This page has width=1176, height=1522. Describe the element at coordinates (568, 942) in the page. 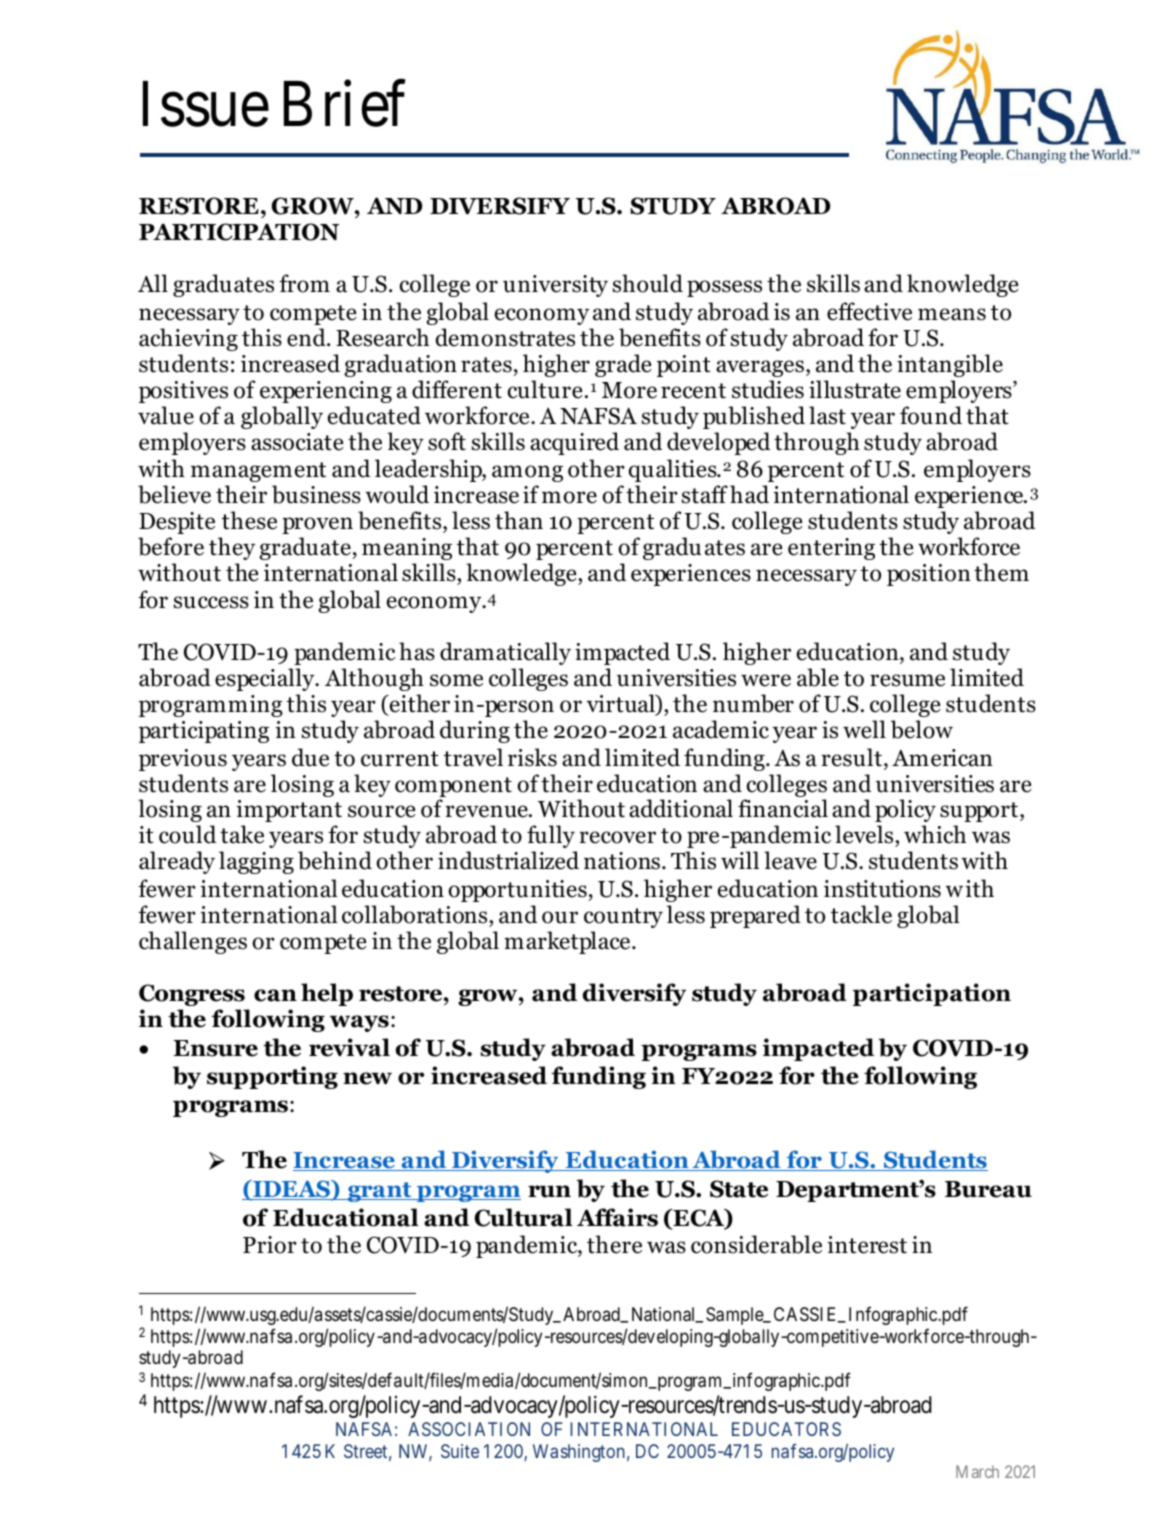

I see `marketplace` at that location.
